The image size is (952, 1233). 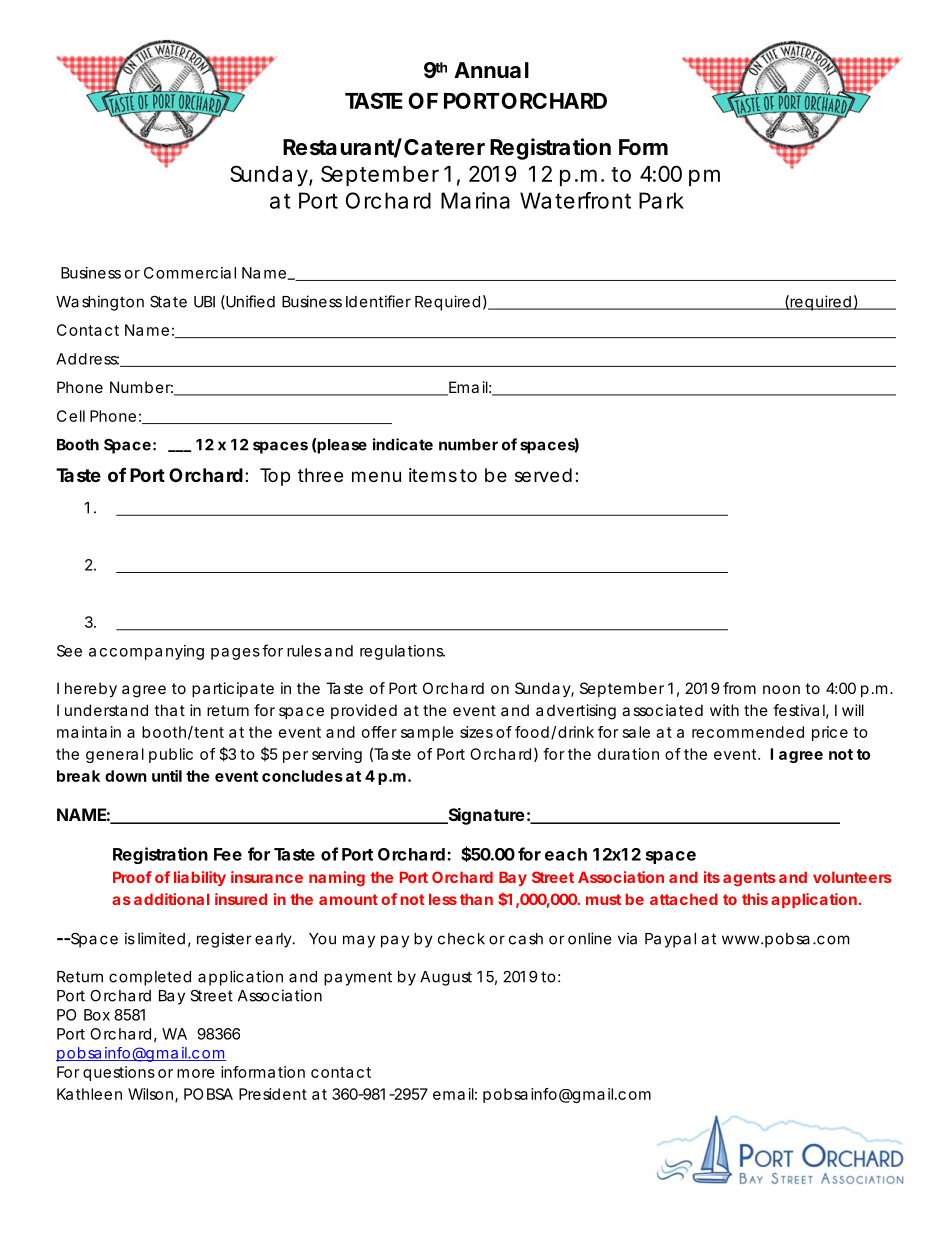 What do you see at coordinates (661, 200) in the page?
I see `Park` at bounding box center [661, 200].
